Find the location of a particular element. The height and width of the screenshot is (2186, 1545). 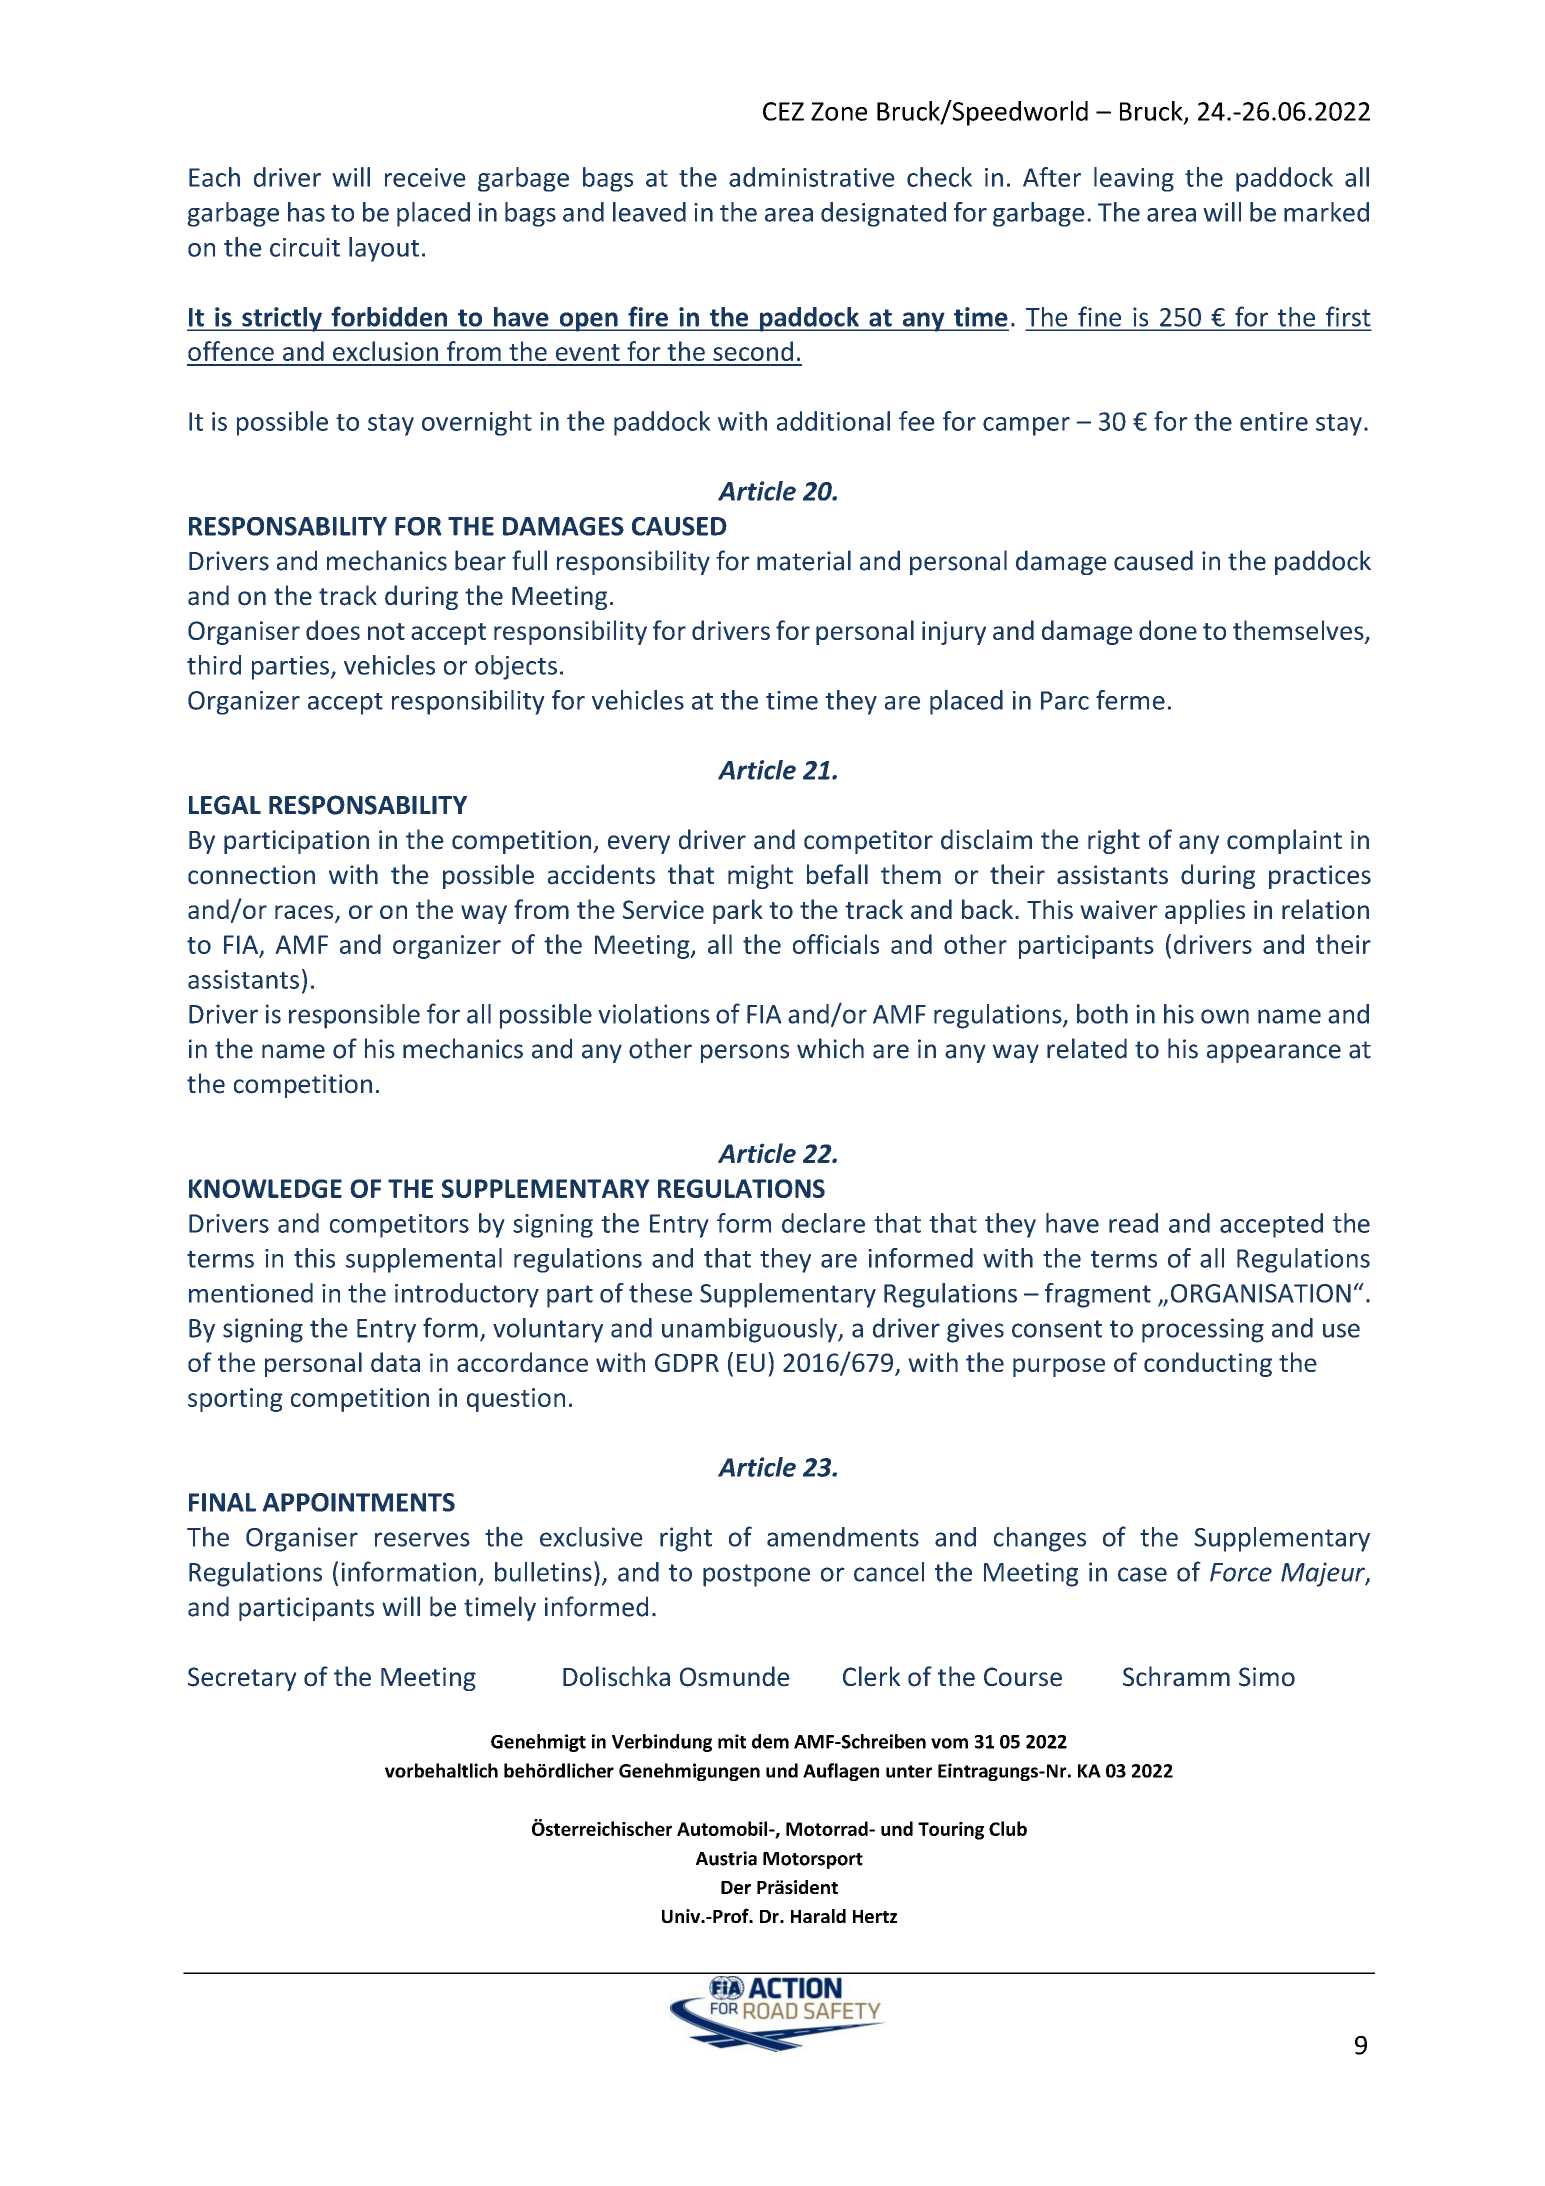

Secretary is located at coordinates (242, 1679).
